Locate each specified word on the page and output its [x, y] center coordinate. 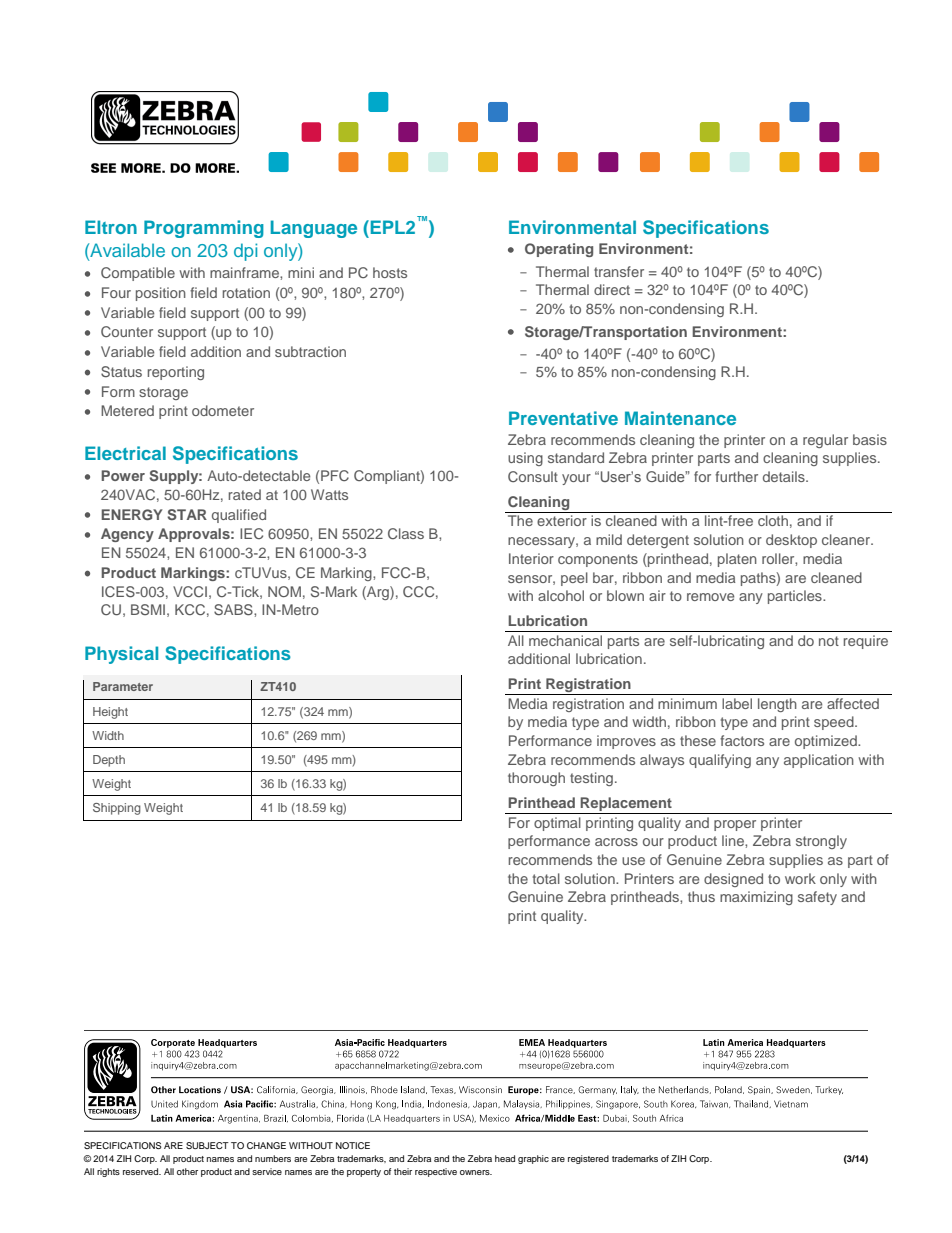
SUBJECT [207, 1145]
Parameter [123, 686]
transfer [619, 271]
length [777, 705]
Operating [559, 250]
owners [476, 1172]
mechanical [565, 640]
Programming [204, 229]
